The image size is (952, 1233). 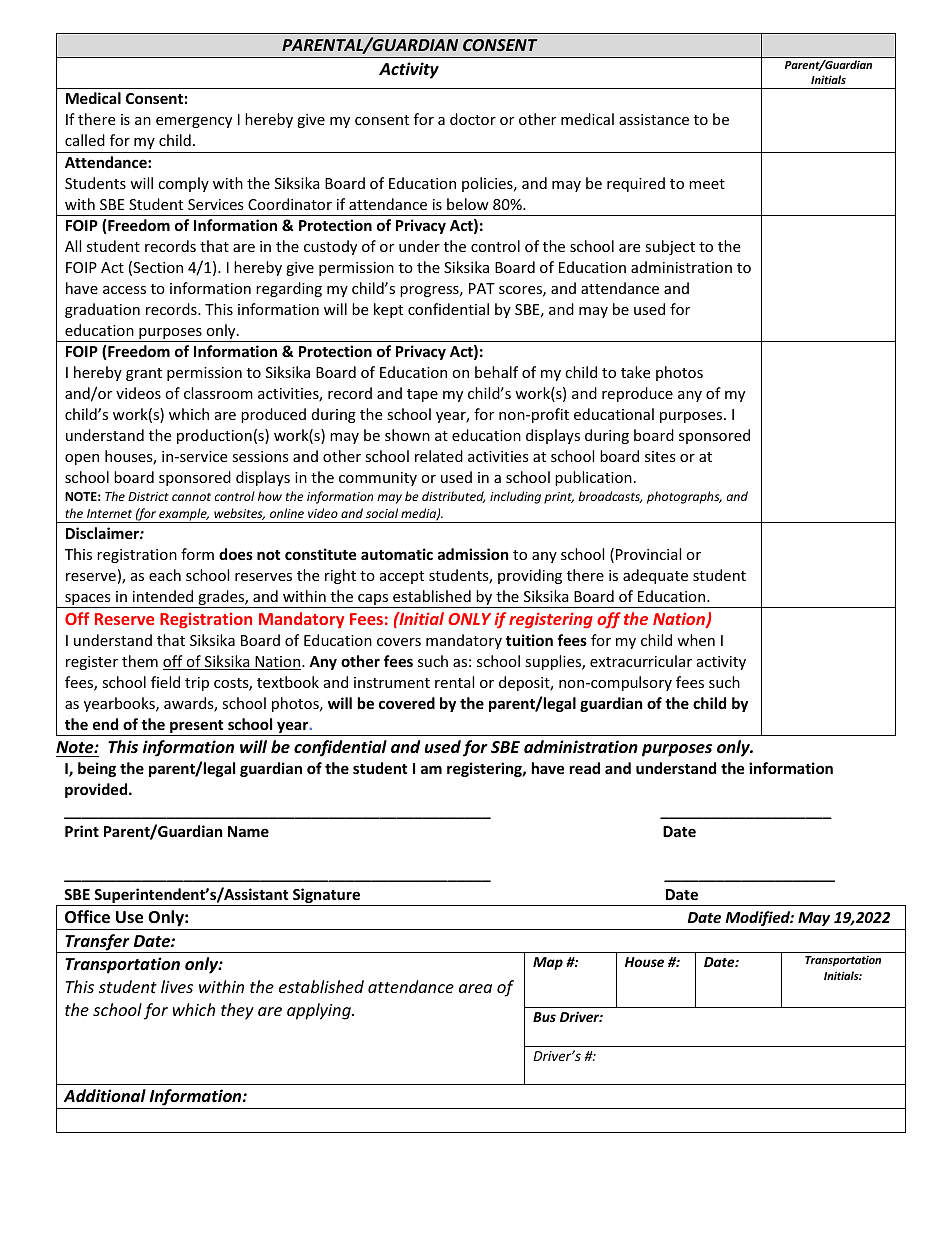 I want to click on intended, so click(x=163, y=596).
